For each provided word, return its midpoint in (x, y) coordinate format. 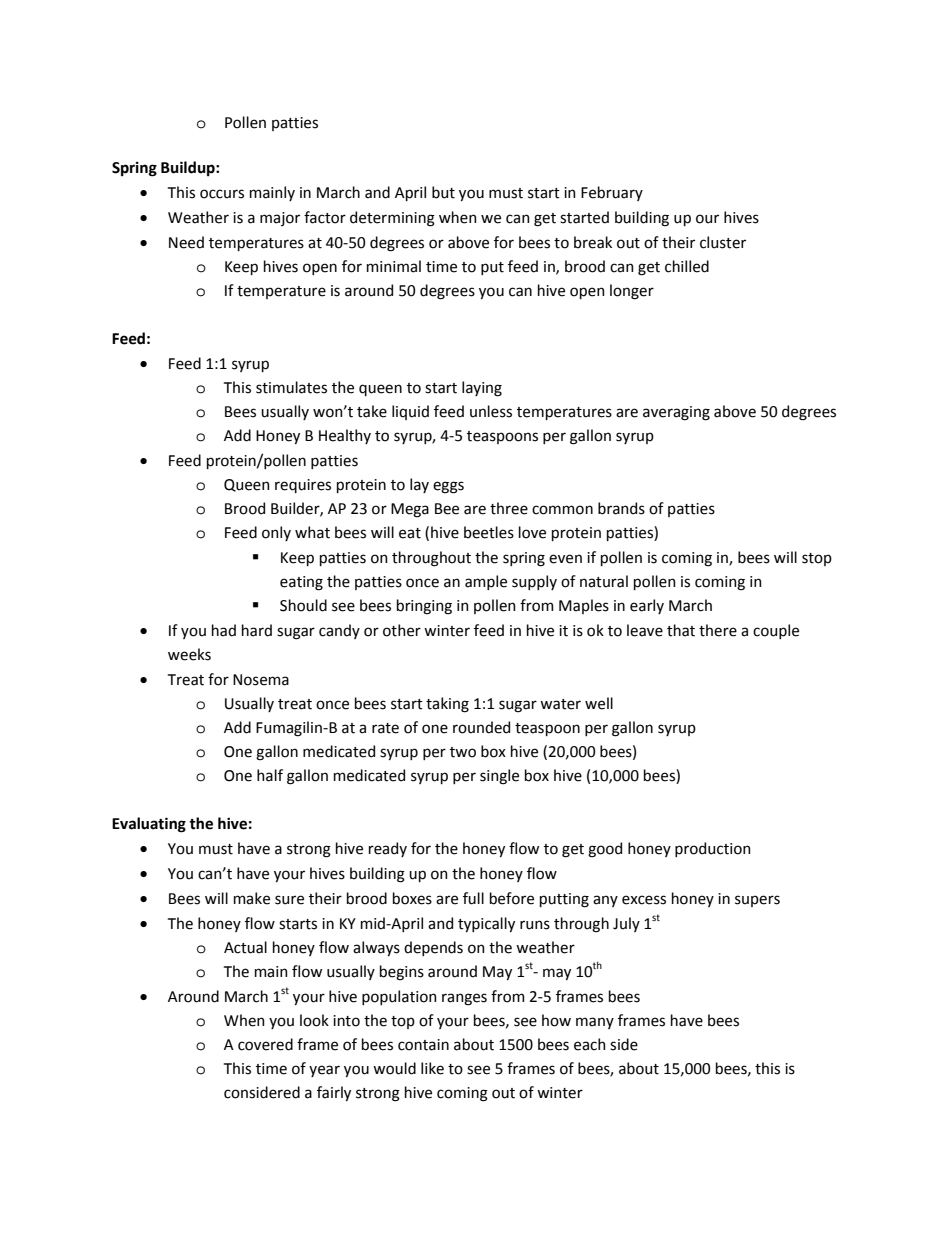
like (432, 1068)
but (443, 192)
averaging (676, 413)
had (224, 630)
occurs (222, 194)
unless (491, 411)
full (473, 898)
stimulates (291, 387)
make (252, 898)
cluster (723, 242)
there (718, 630)
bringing (424, 607)
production (713, 849)
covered (265, 1044)
